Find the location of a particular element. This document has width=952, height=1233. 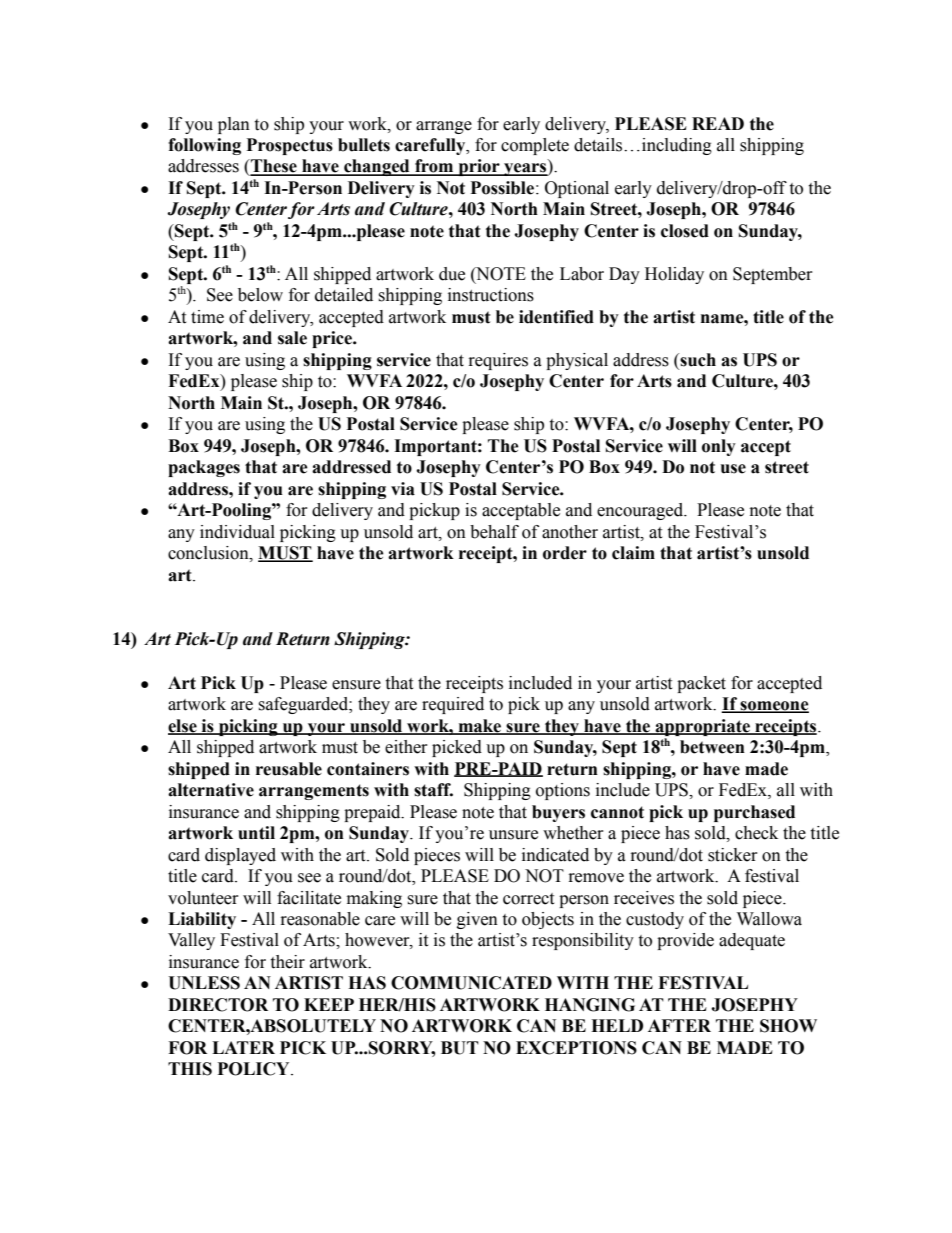

BUT is located at coordinates (460, 1048).
